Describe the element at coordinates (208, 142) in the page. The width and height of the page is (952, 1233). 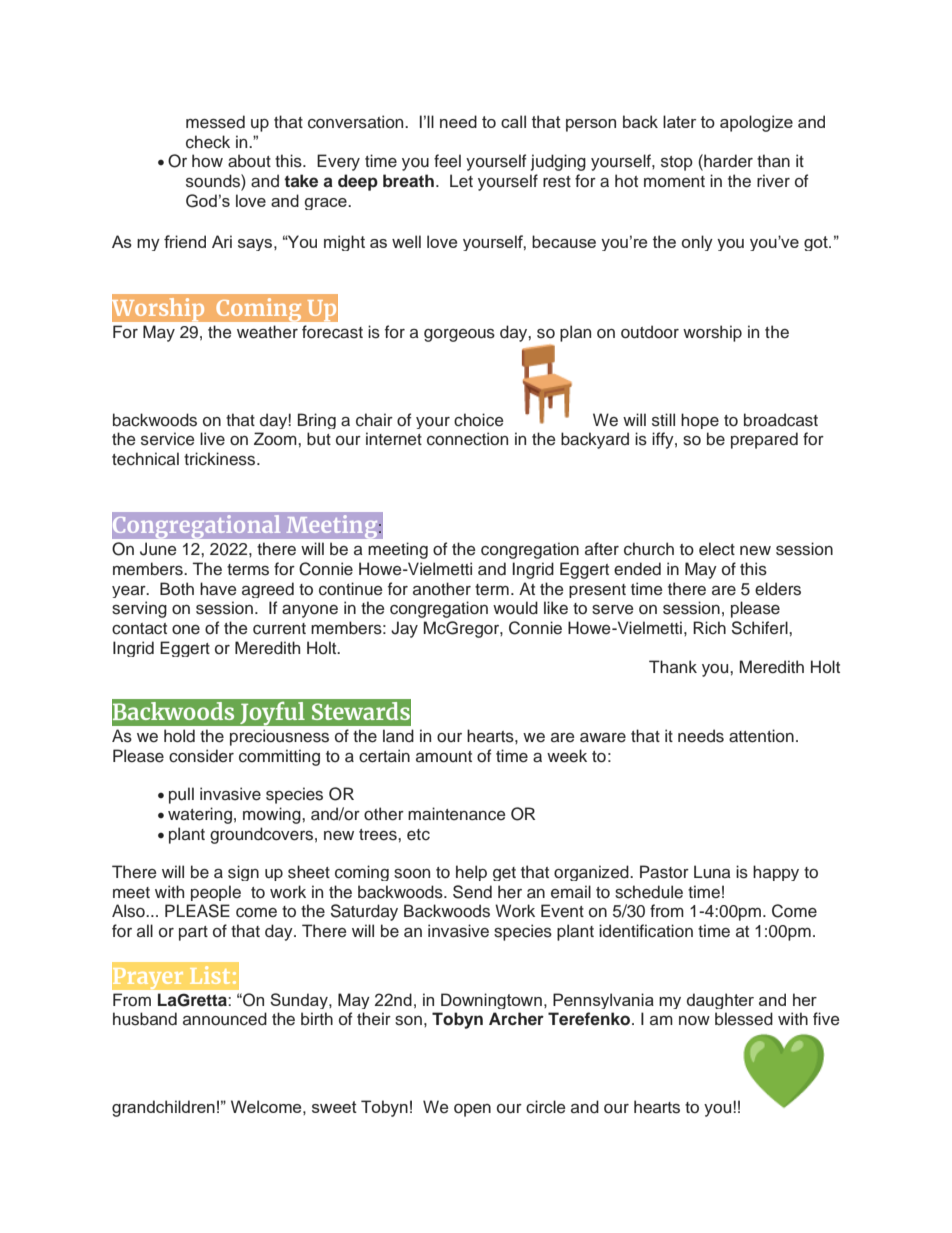
I see `check` at that location.
